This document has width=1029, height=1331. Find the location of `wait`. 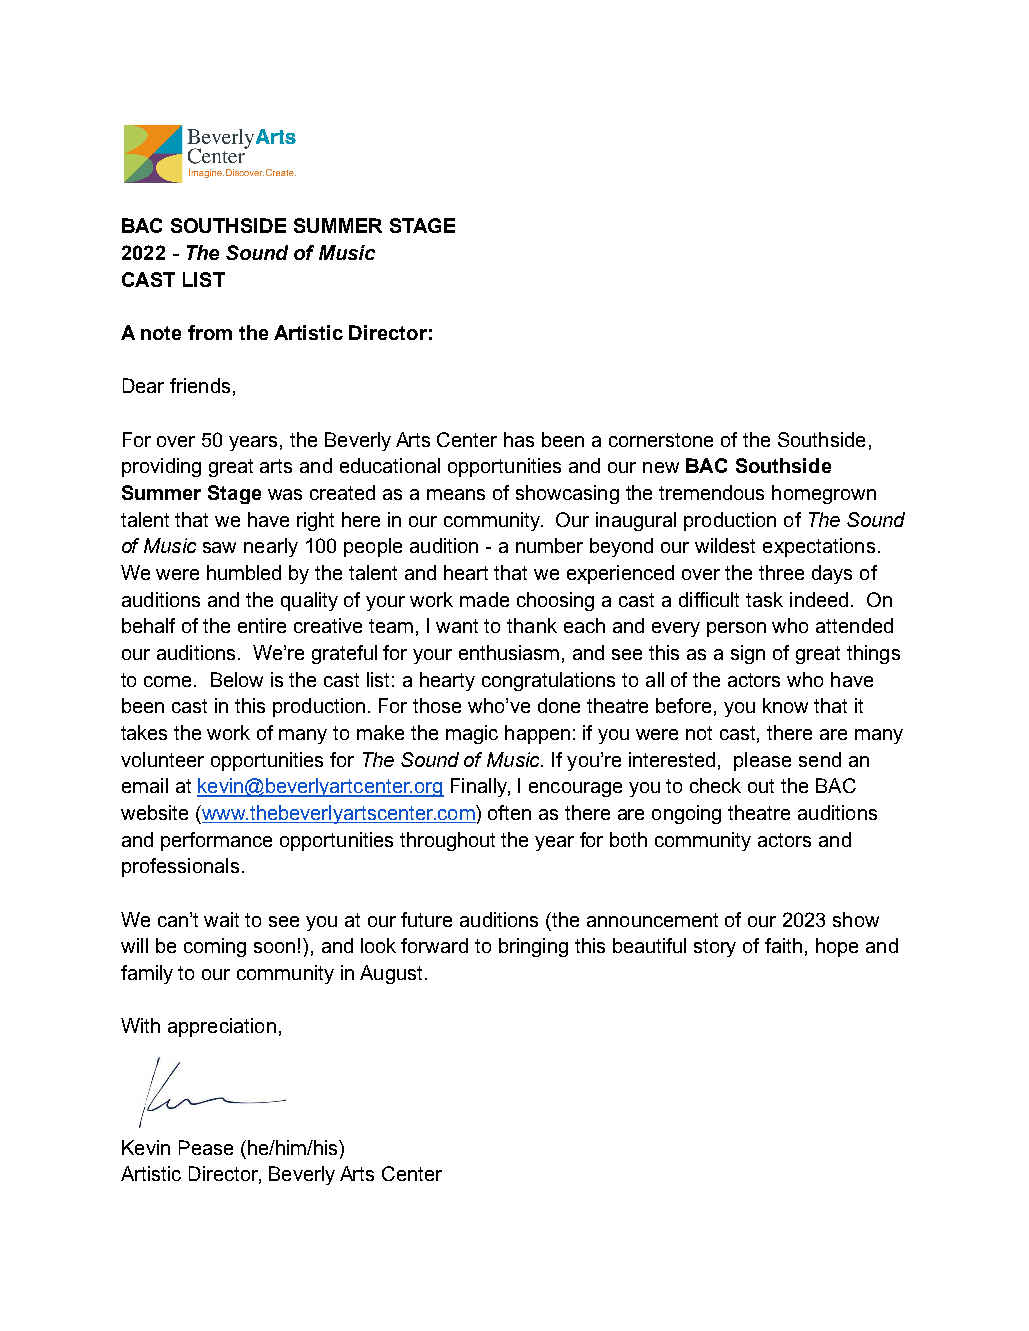

wait is located at coordinates (221, 919).
